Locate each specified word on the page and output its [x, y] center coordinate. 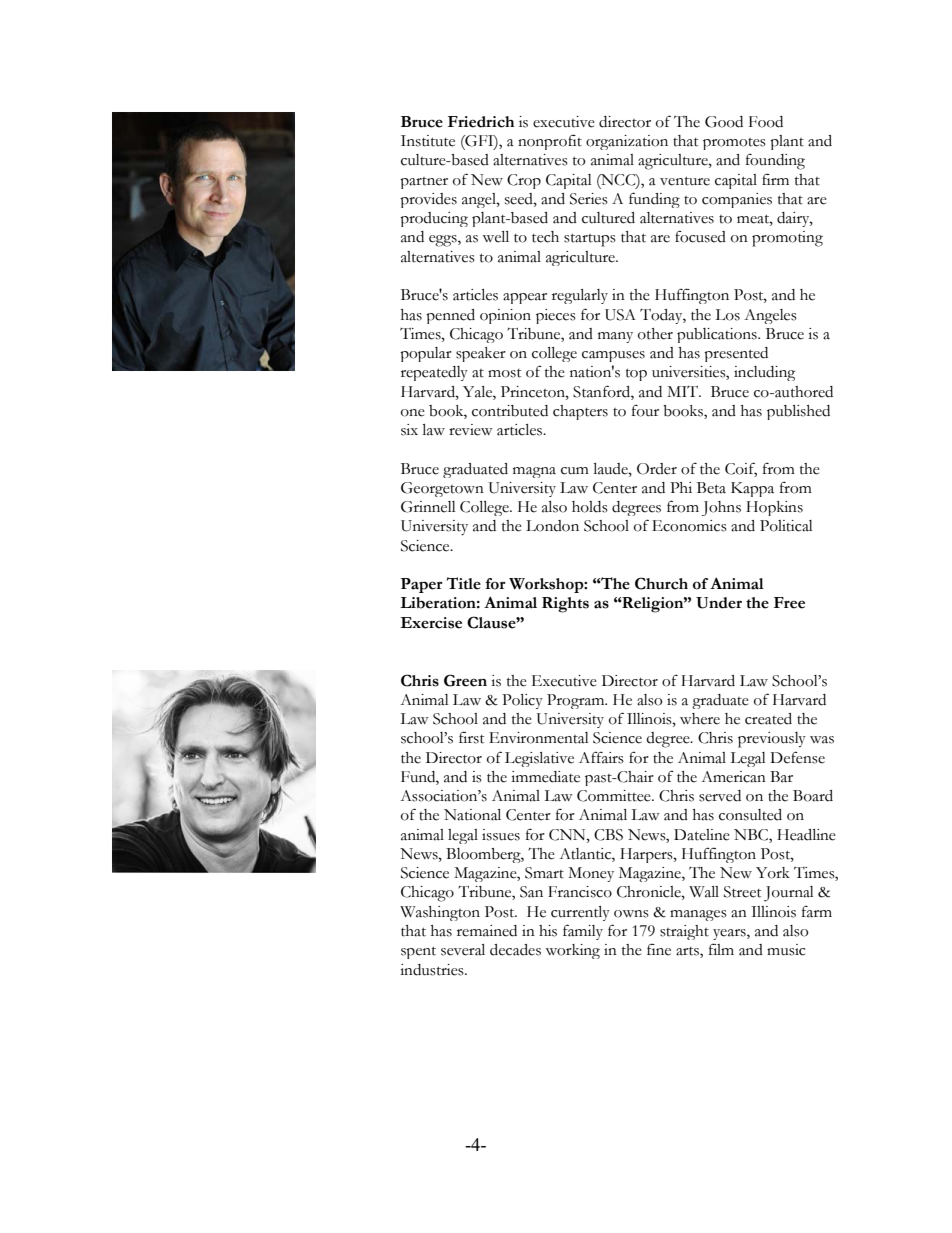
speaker [481, 354]
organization [627, 142]
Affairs [601, 757]
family [583, 932]
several [463, 950]
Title [463, 583]
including [764, 373]
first [471, 737]
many [615, 337]
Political [786, 526]
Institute [428, 141]
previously [772, 740]
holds [590, 507]
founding [775, 162]
